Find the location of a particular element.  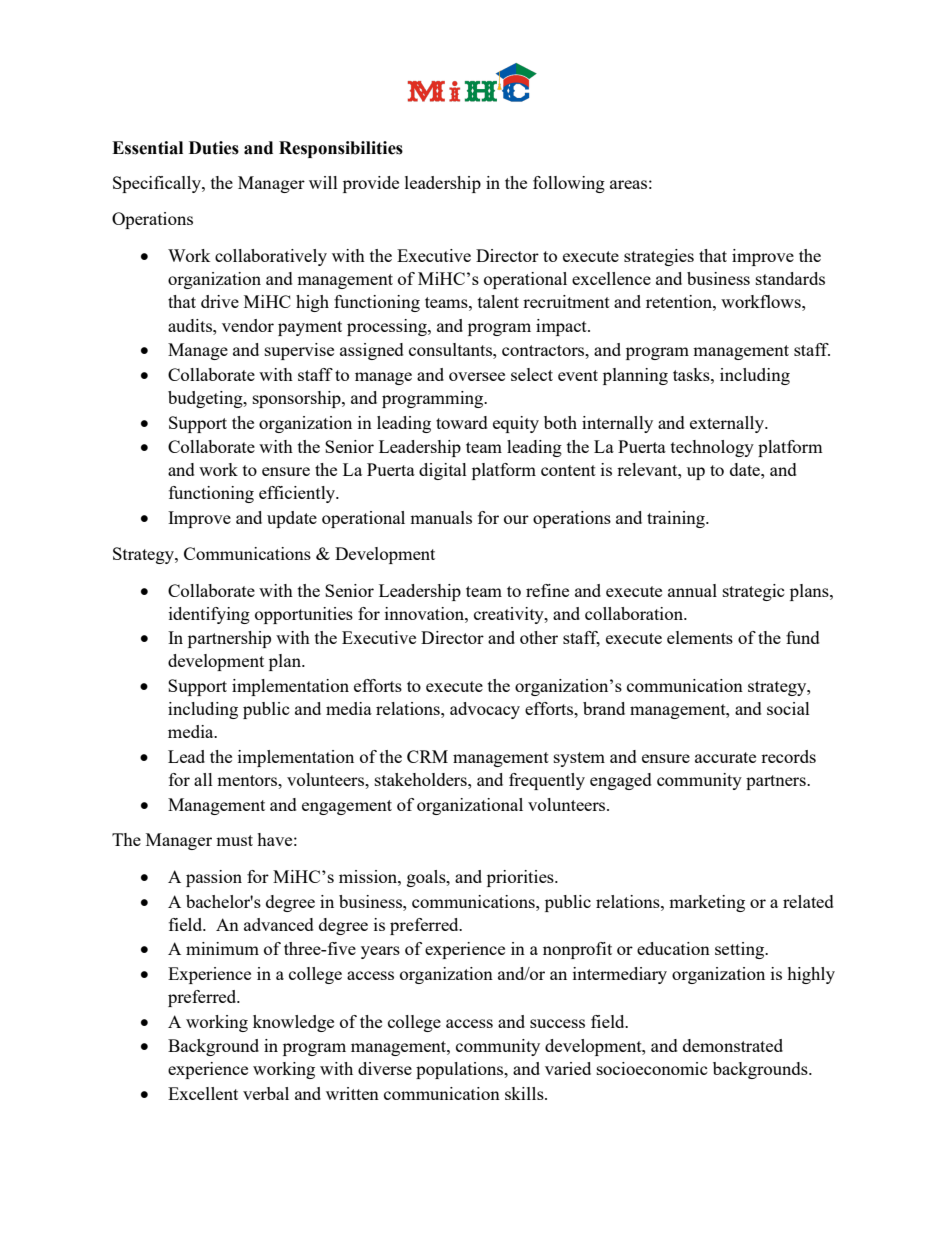

priorities is located at coordinates (521, 878).
